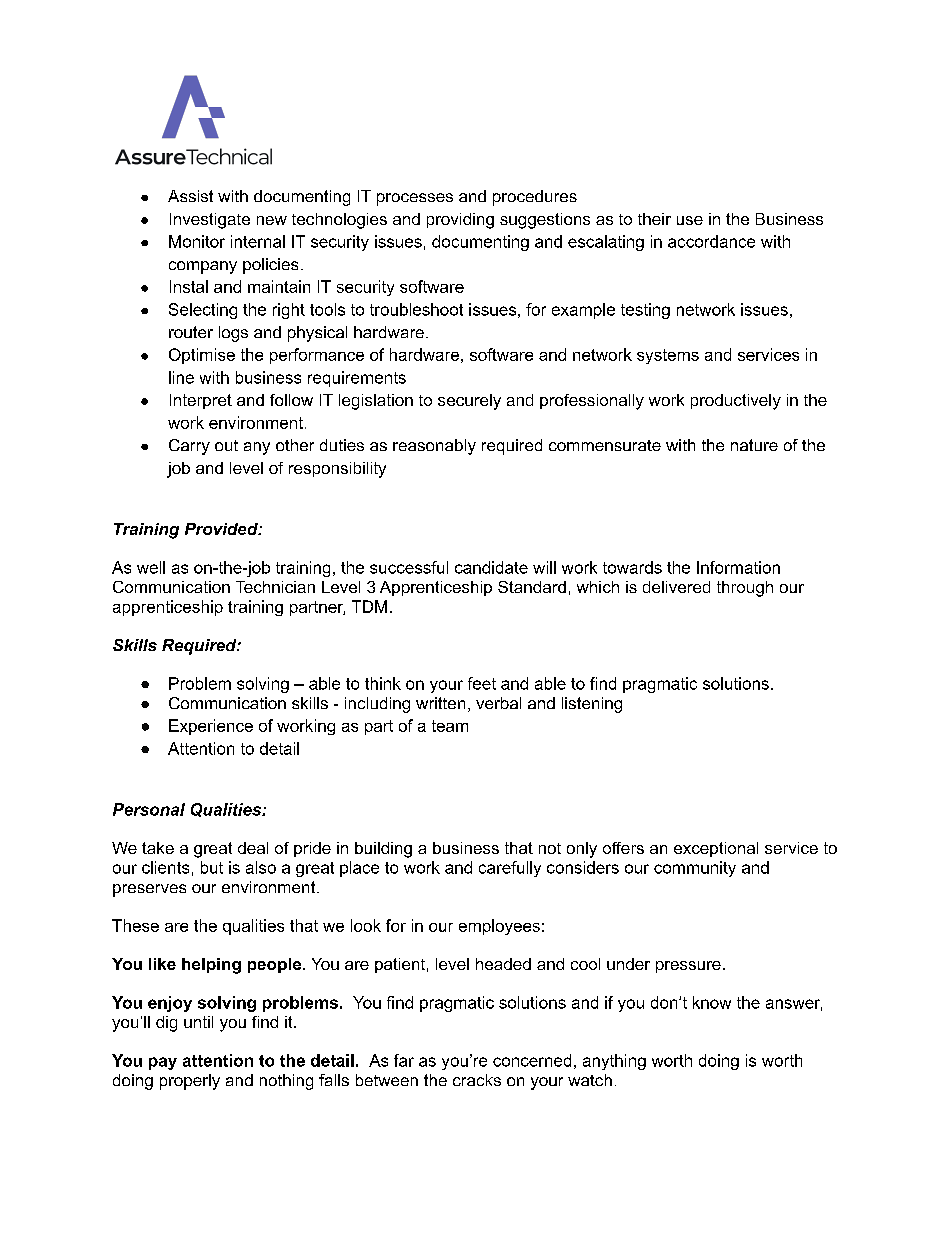  I want to click on Investigate, so click(210, 221).
